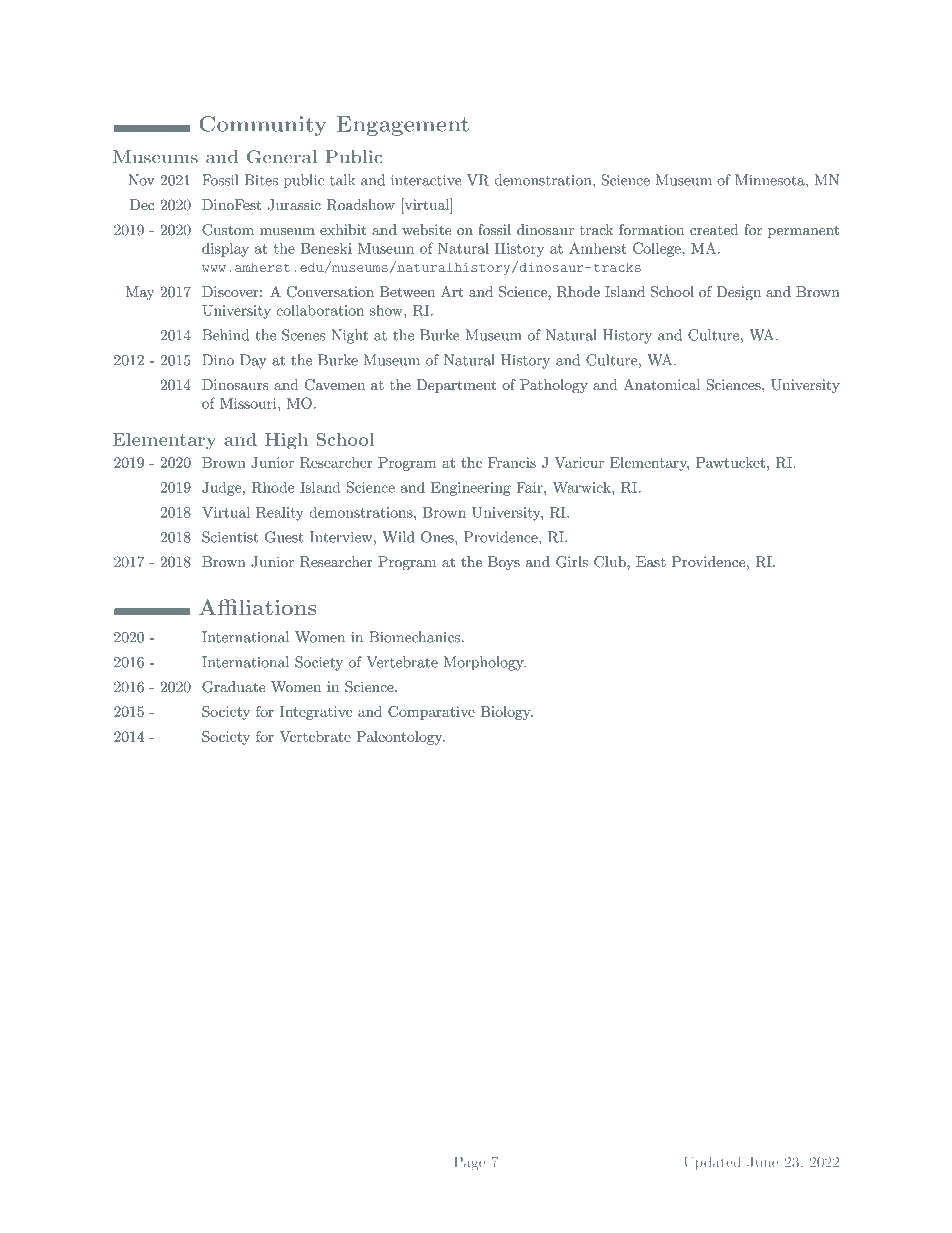 The image size is (952, 1233). What do you see at coordinates (714, 229) in the screenshot?
I see `created` at bounding box center [714, 229].
